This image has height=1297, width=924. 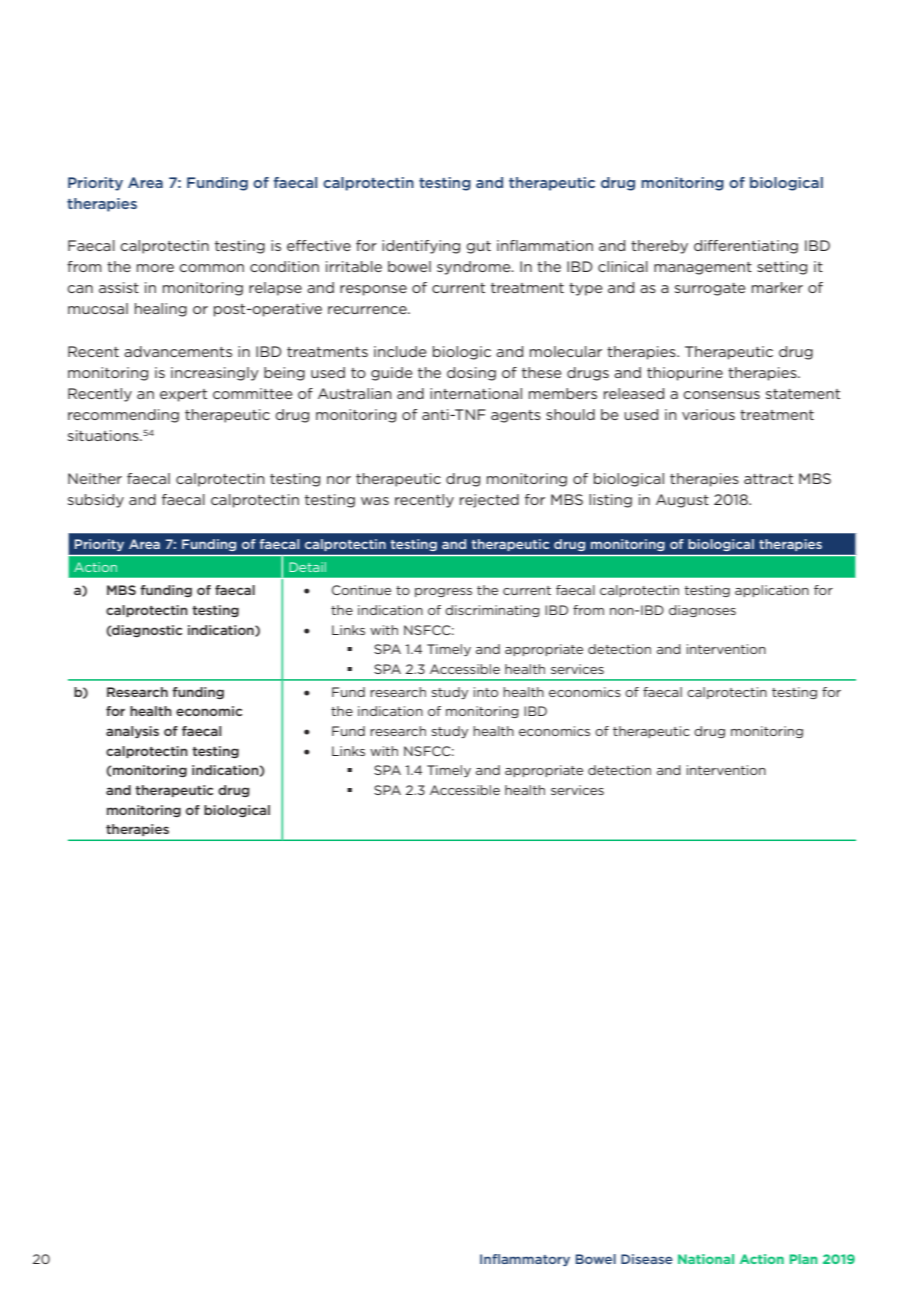 What do you see at coordinates (486, 692) in the image?
I see `into` at bounding box center [486, 692].
